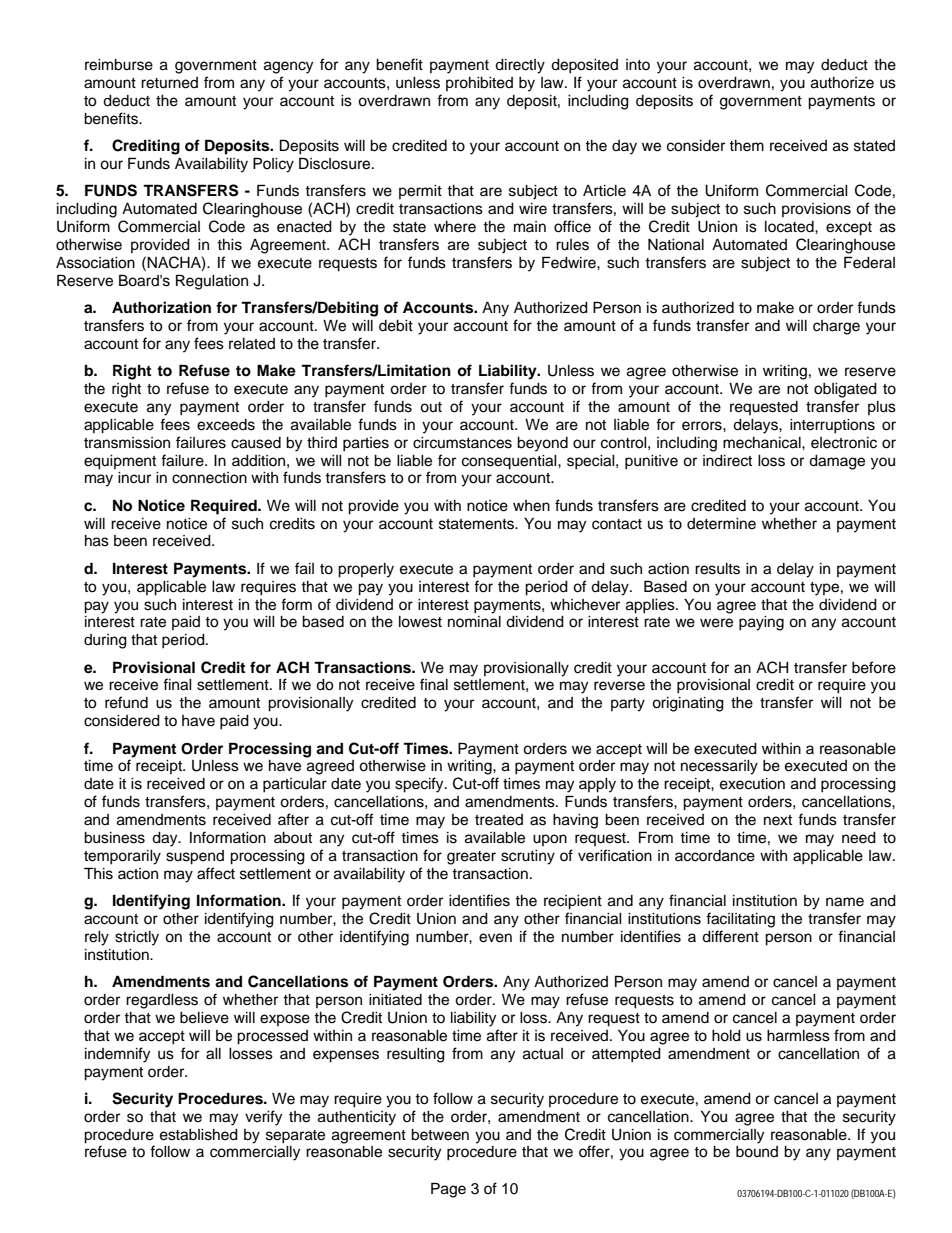 Image resolution: width=952 pixels, height=1233 pixels. What do you see at coordinates (746, 146) in the screenshot?
I see `them` at bounding box center [746, 146].
